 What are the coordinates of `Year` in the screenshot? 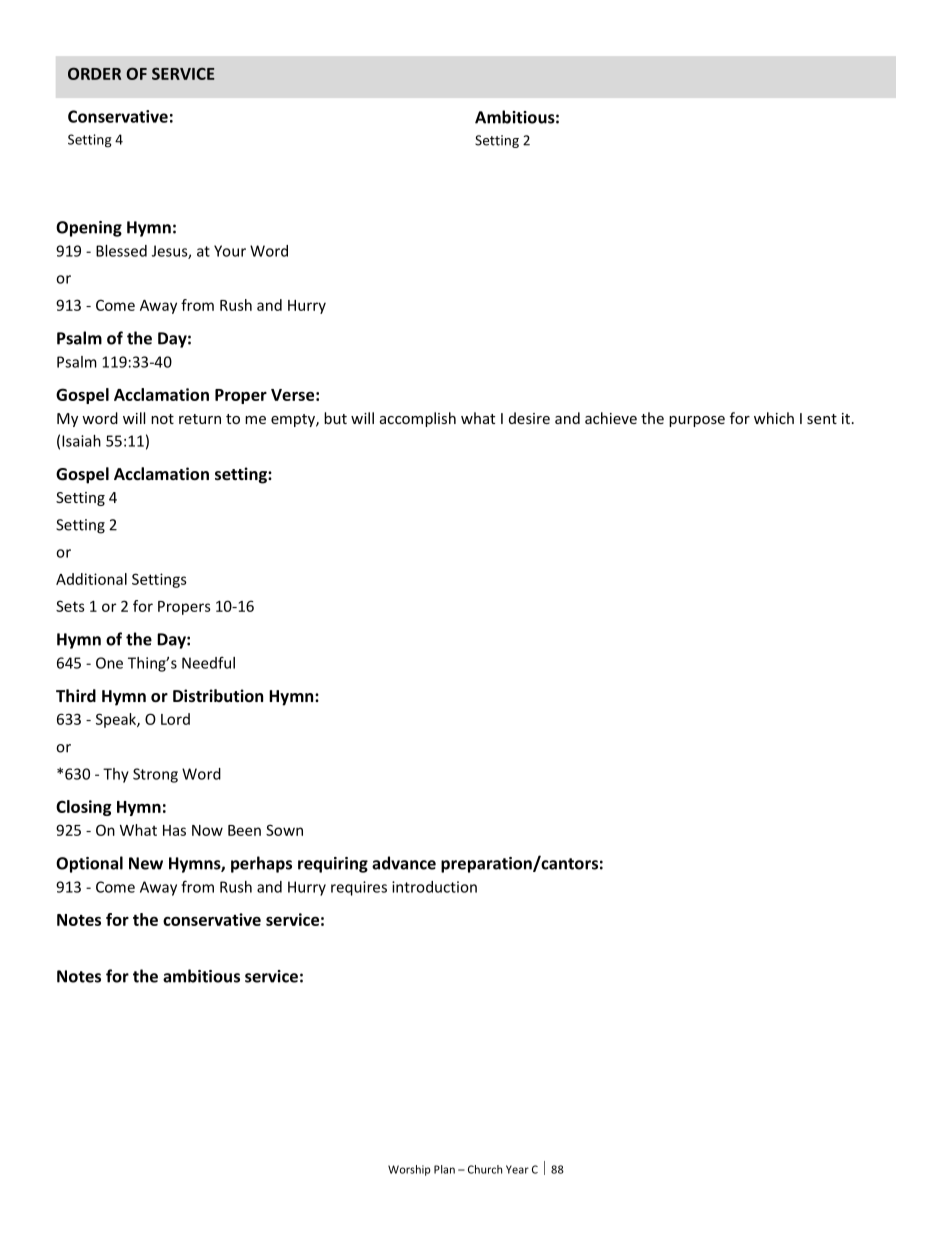 It's located at (517, 1169).
